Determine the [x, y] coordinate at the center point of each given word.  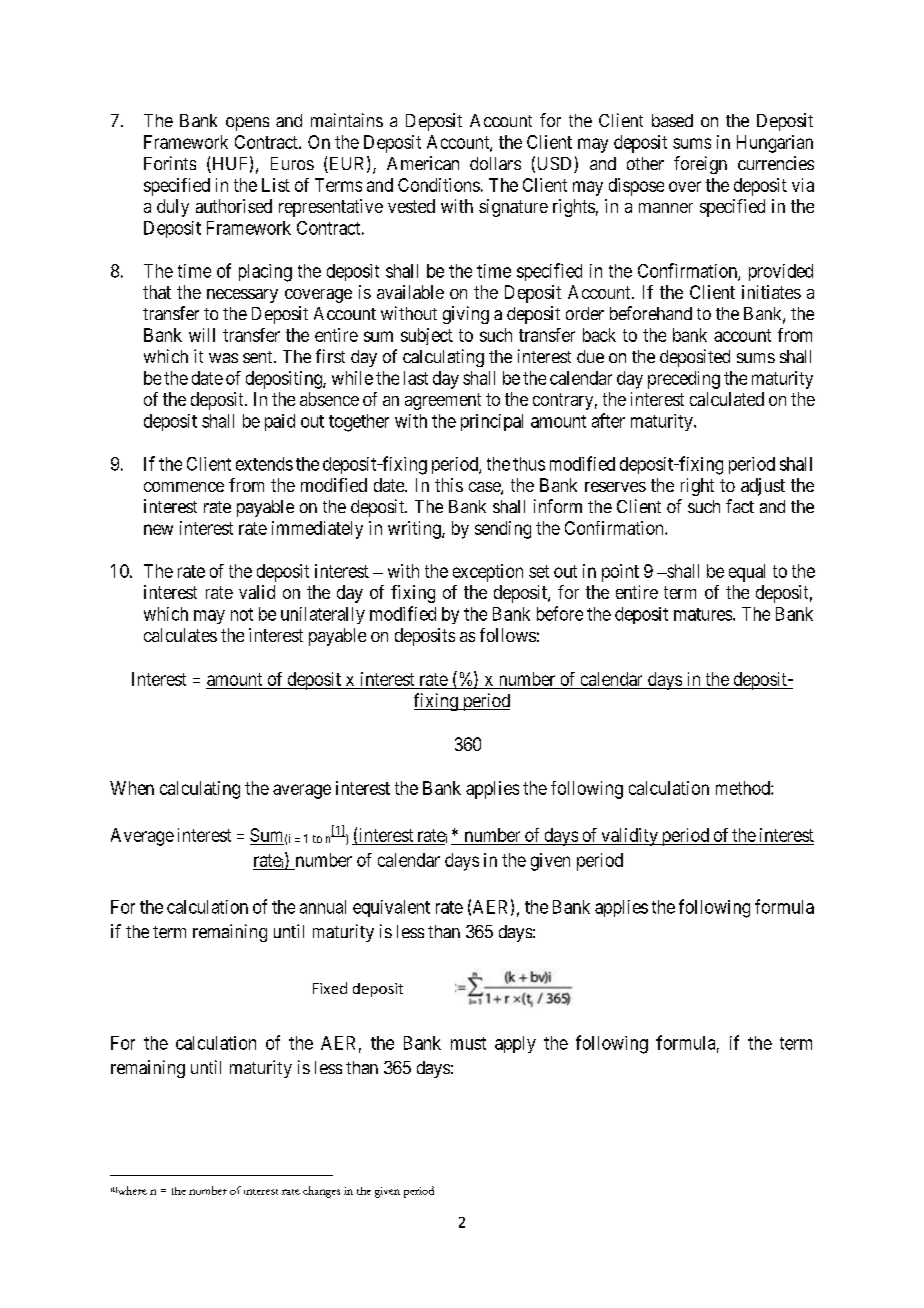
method [744, 788]
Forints [170, 163]
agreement [443, 401]
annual [323, 907]
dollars [495, 163]
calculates [180, 635]
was [223, 358]
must [468, 1043]
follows [508, 635]
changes [321, 1192]
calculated [727, 399]
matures [703, 614]
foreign [700, 165]
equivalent [391, 908]
